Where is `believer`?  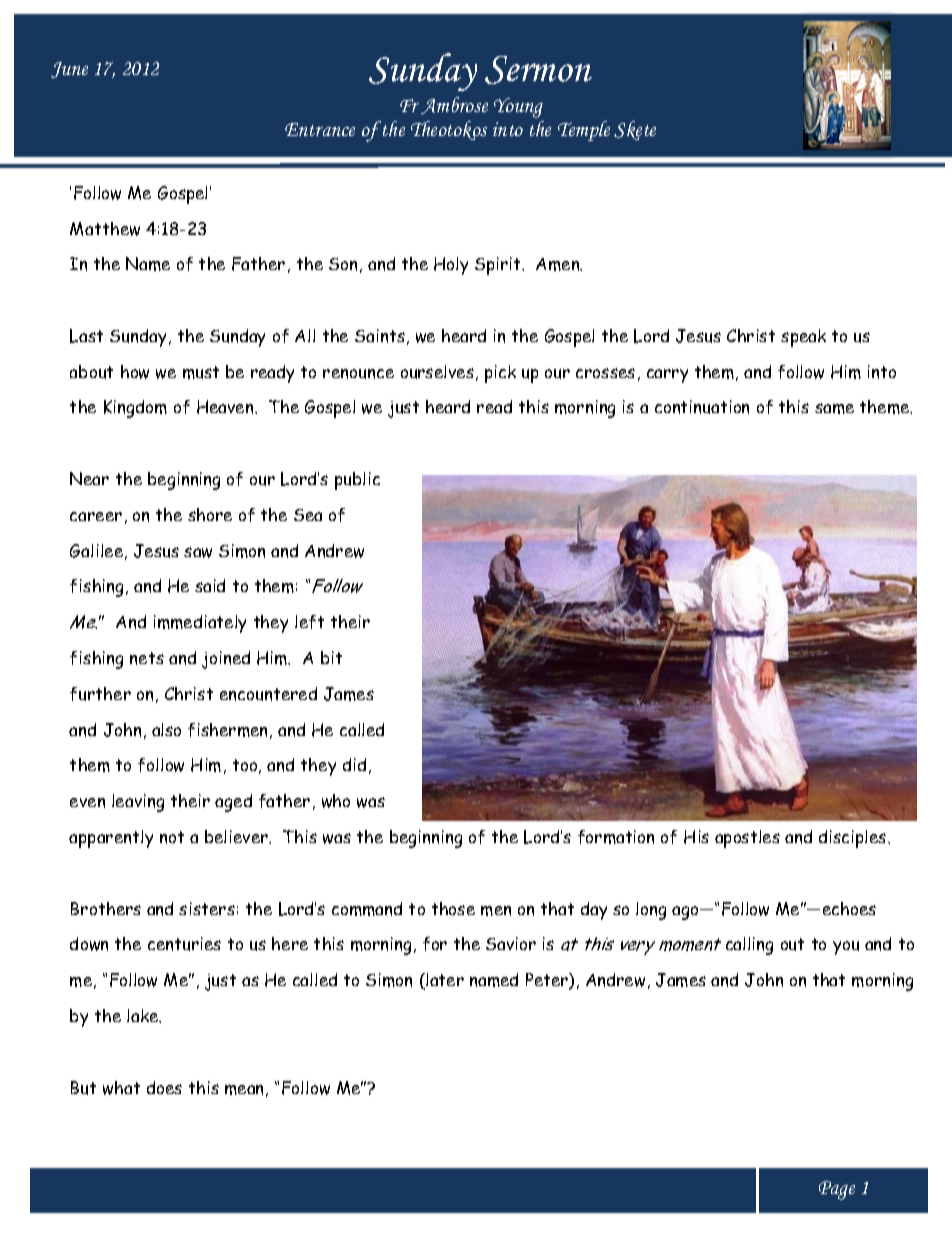 believer is located at coordinates (237, 836).
